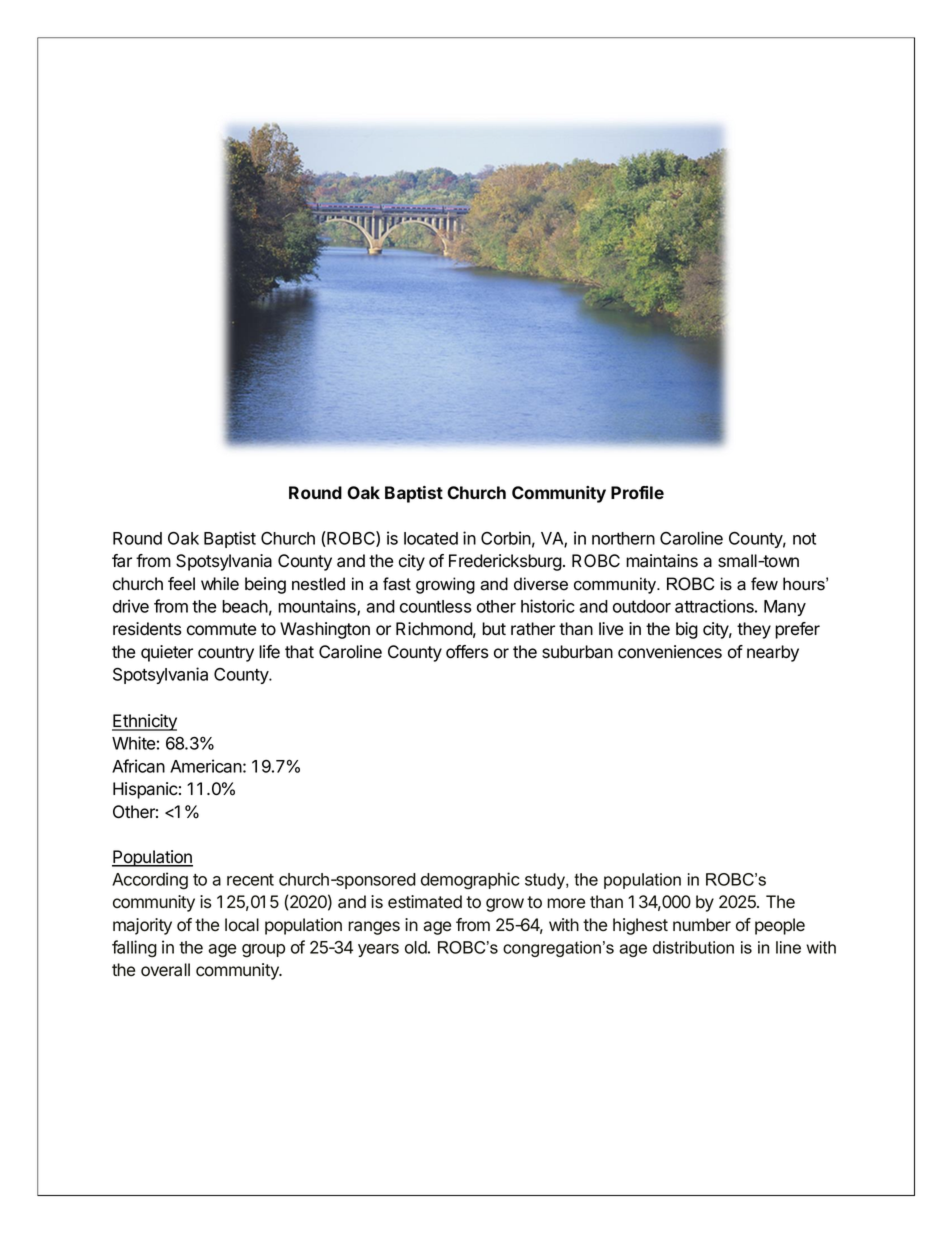 The height and width of the screenshot is (1233, 952). What do you see at coordinates (773, 653) in the screenshot?
I see `nearby` at bounding box center [773, 653].
